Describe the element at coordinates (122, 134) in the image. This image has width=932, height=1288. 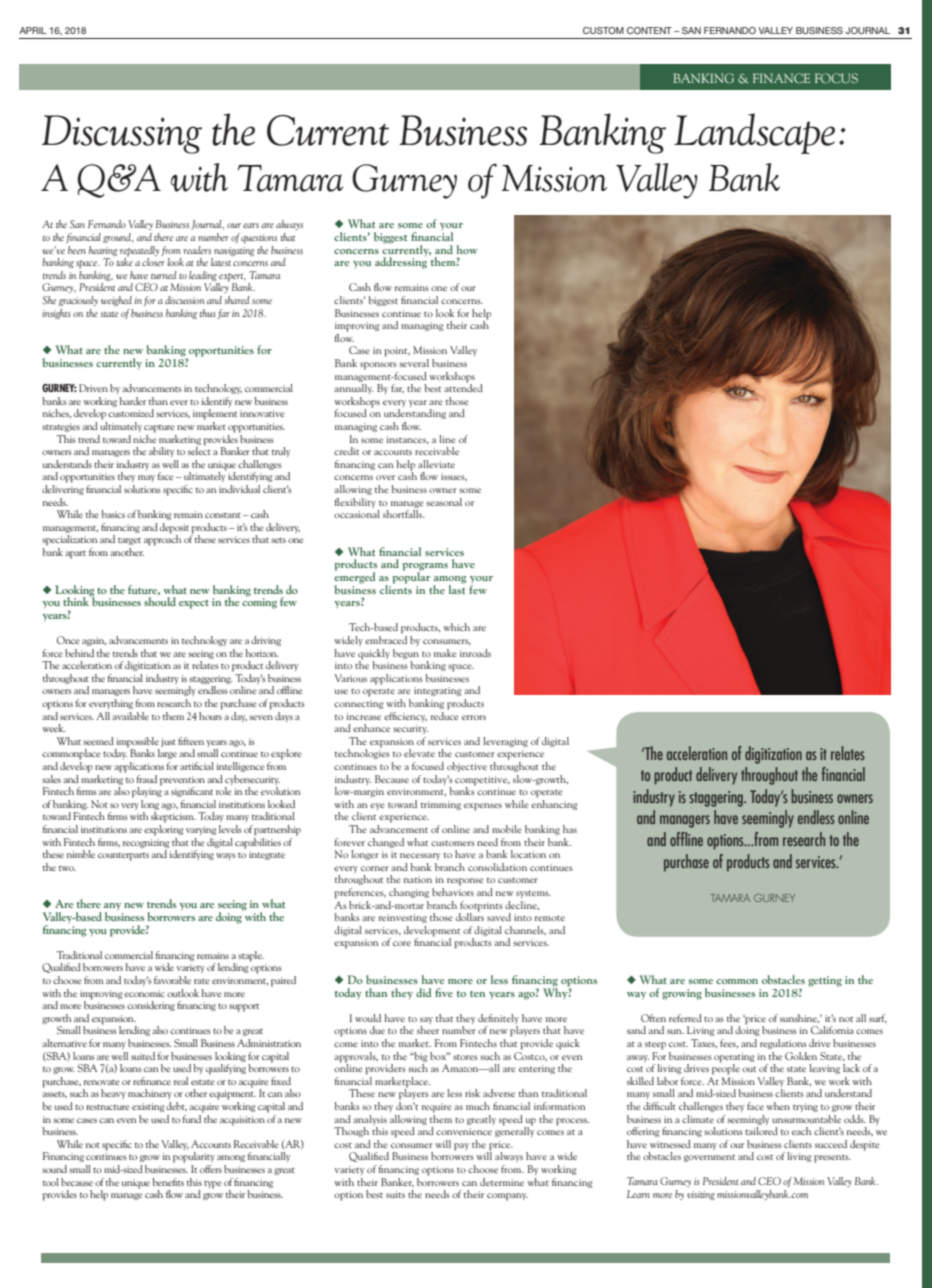
I see `Discussing` at that location.
